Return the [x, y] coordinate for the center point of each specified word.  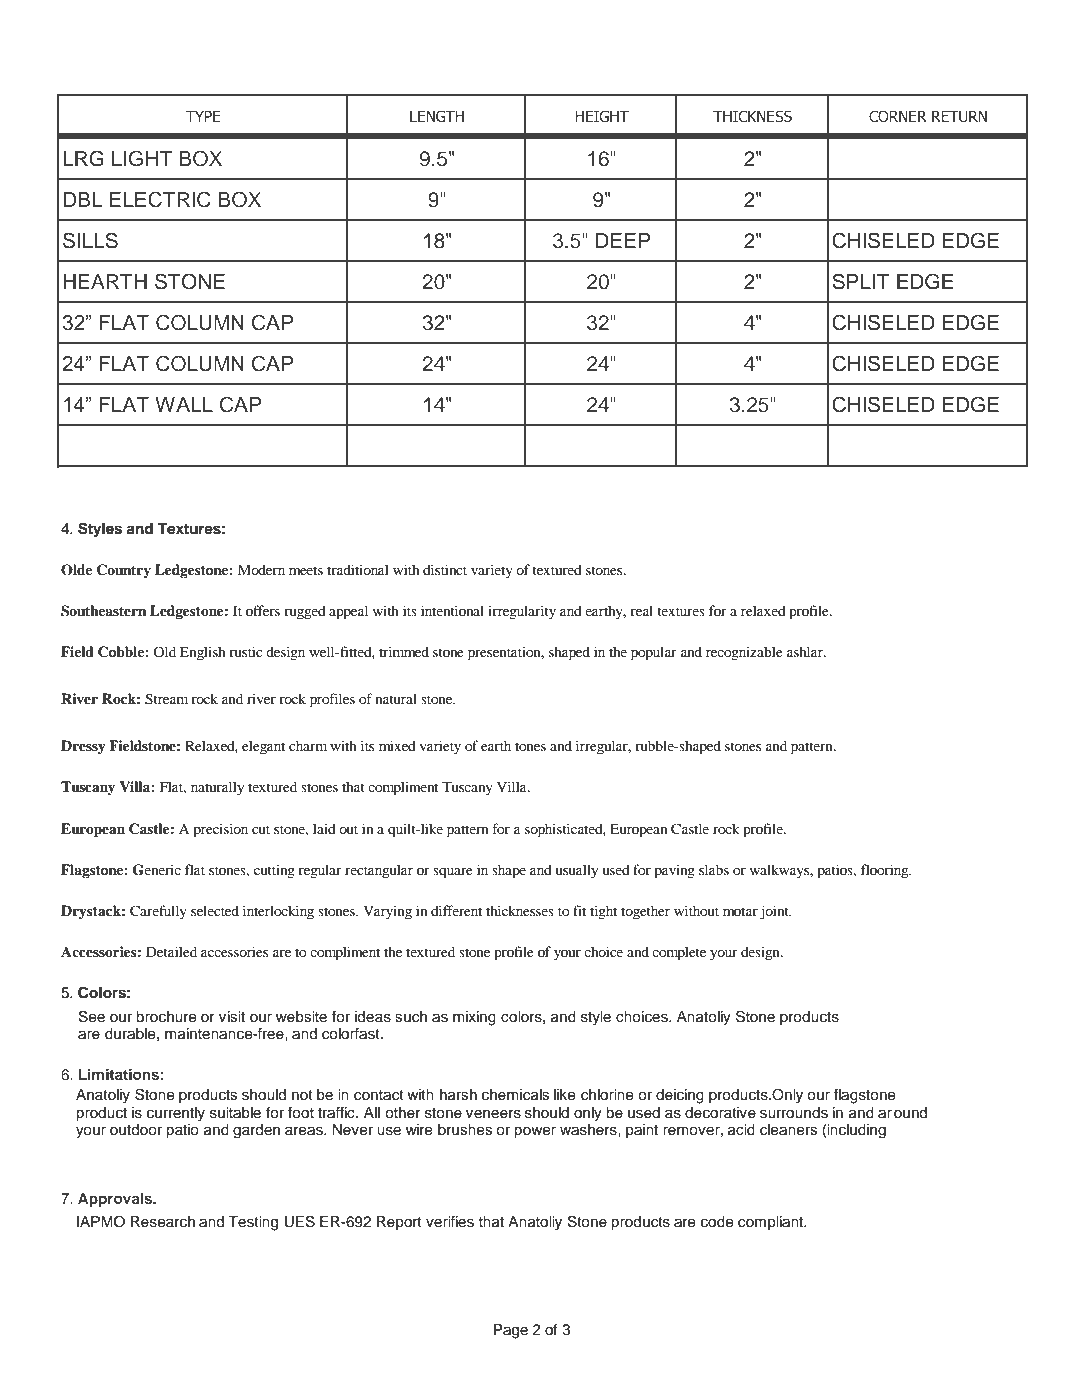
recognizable [744, 653]
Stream [166, 699]
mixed [397, 745]
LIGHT [142, 158]
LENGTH [437, 116]
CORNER [898, 116]
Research [163, 1222]
